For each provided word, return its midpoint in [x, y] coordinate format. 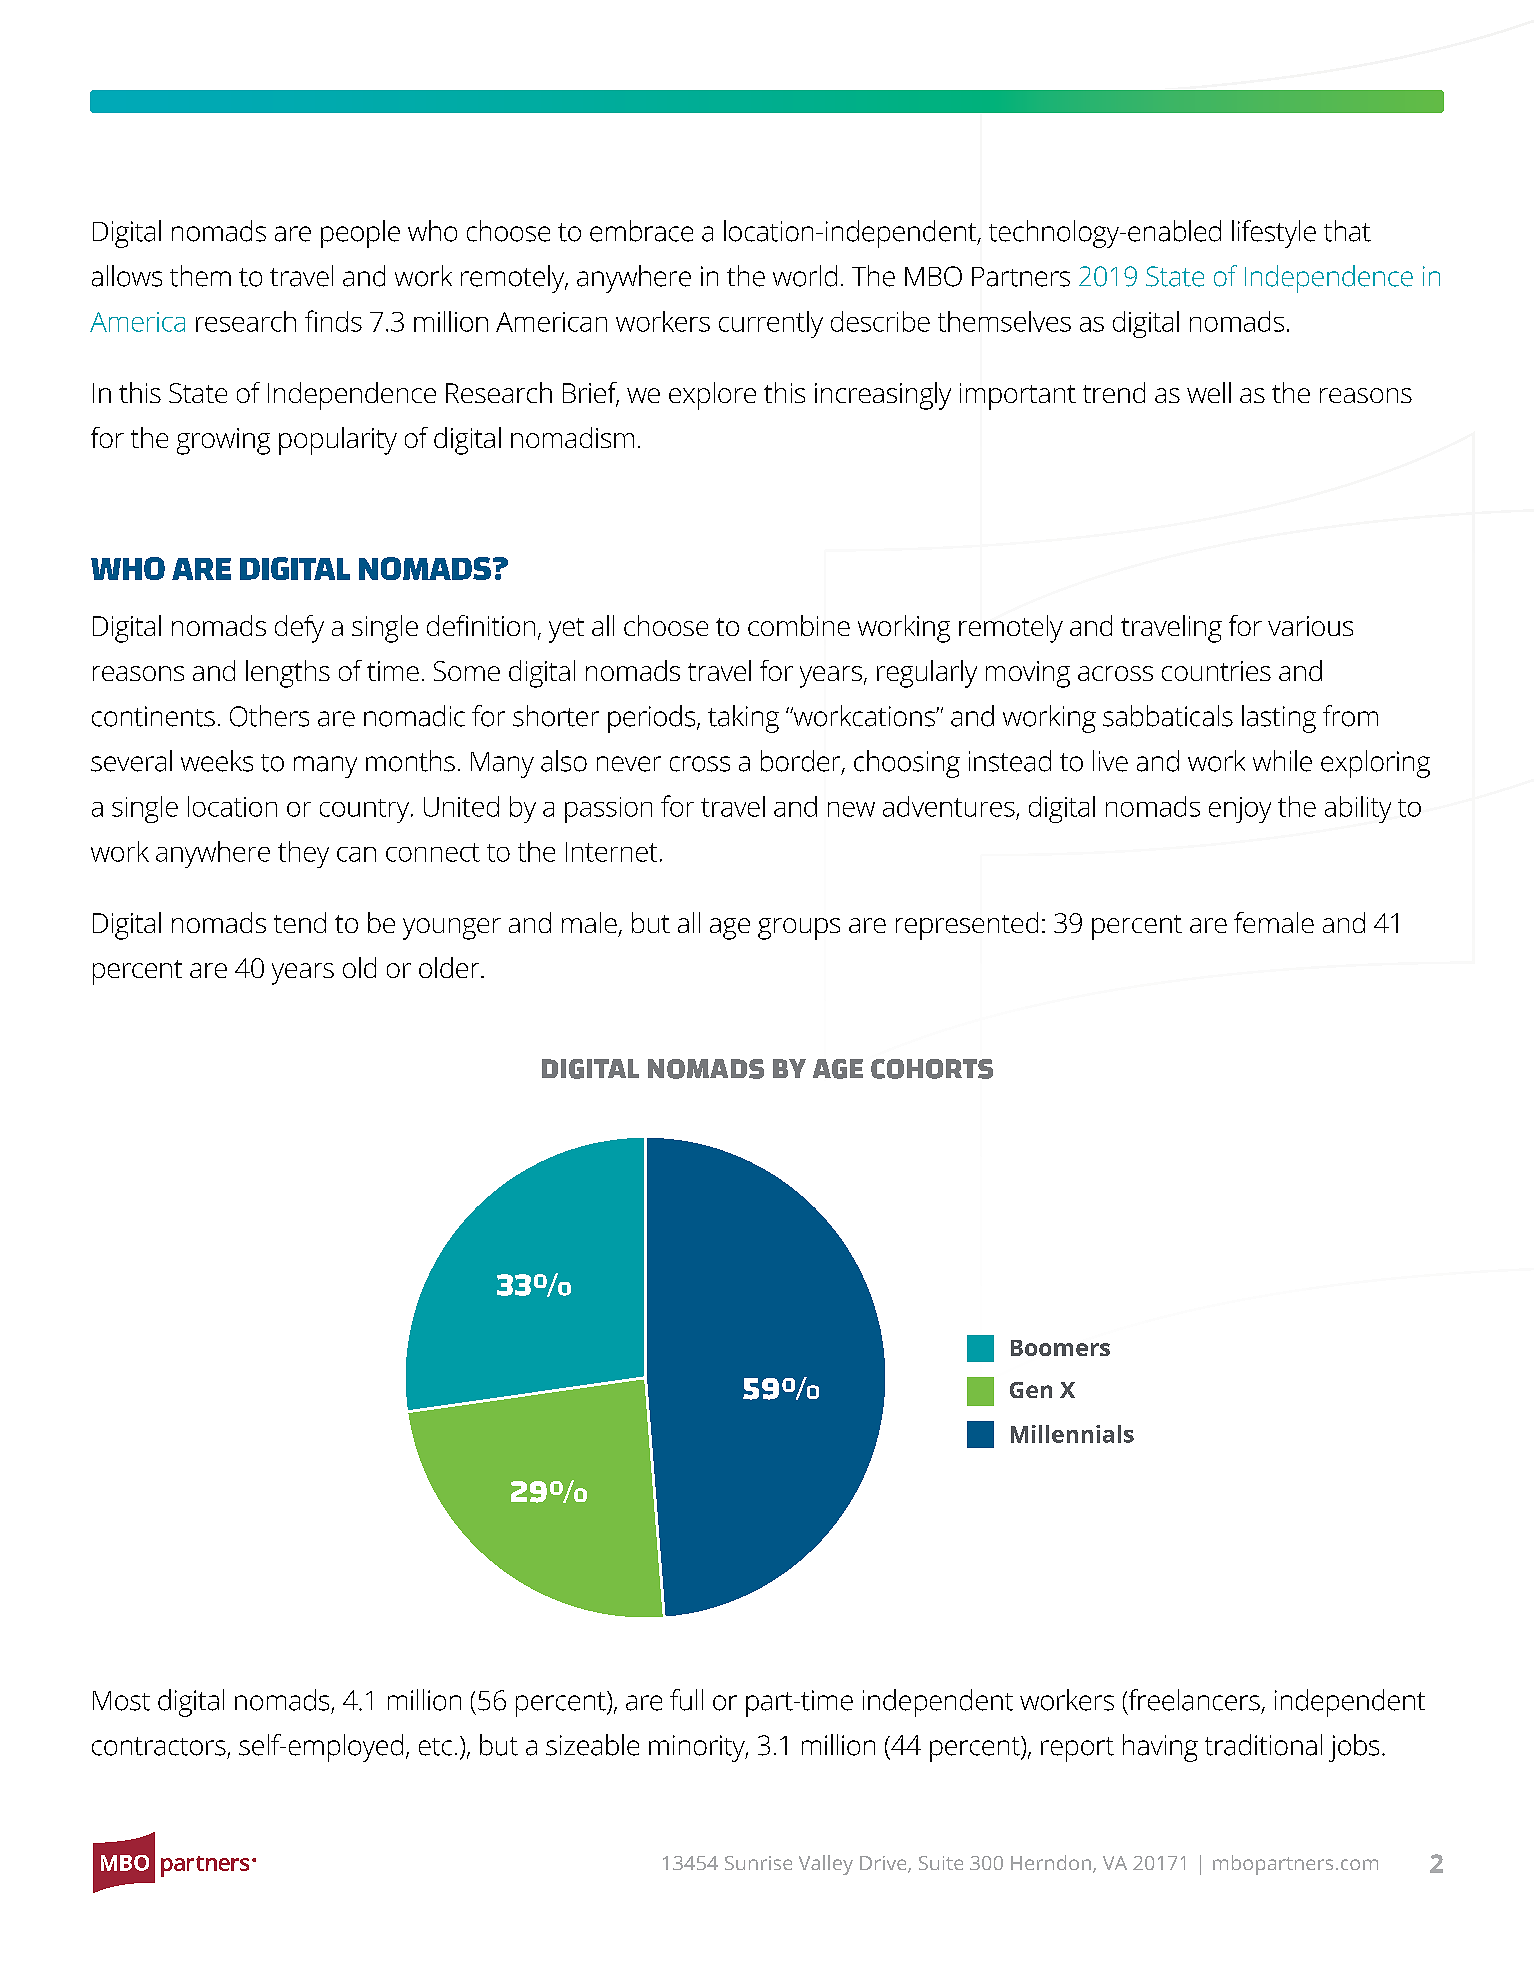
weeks [217, 761]
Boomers [1060, 1348]
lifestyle [1274, 234]
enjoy [1240, 810]
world [805, 276]
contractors [159, 1746]
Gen [1031, 1390]
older [450, 967]
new [851, 809]
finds [333, 321]
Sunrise [758, 1863]
